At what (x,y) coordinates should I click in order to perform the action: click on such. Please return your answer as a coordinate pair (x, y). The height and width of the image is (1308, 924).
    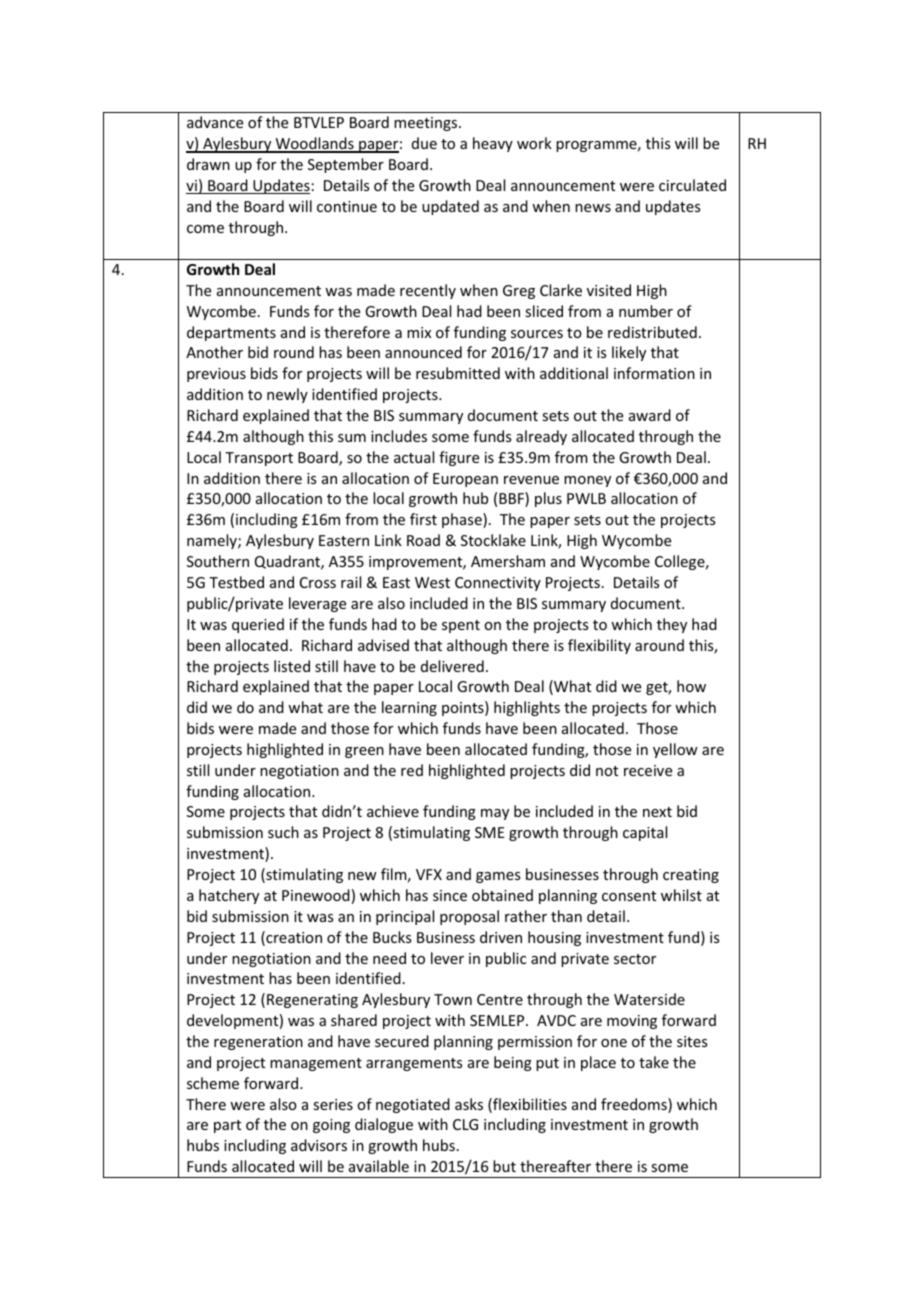
    Looking at the image, I should click on (283, 832).
